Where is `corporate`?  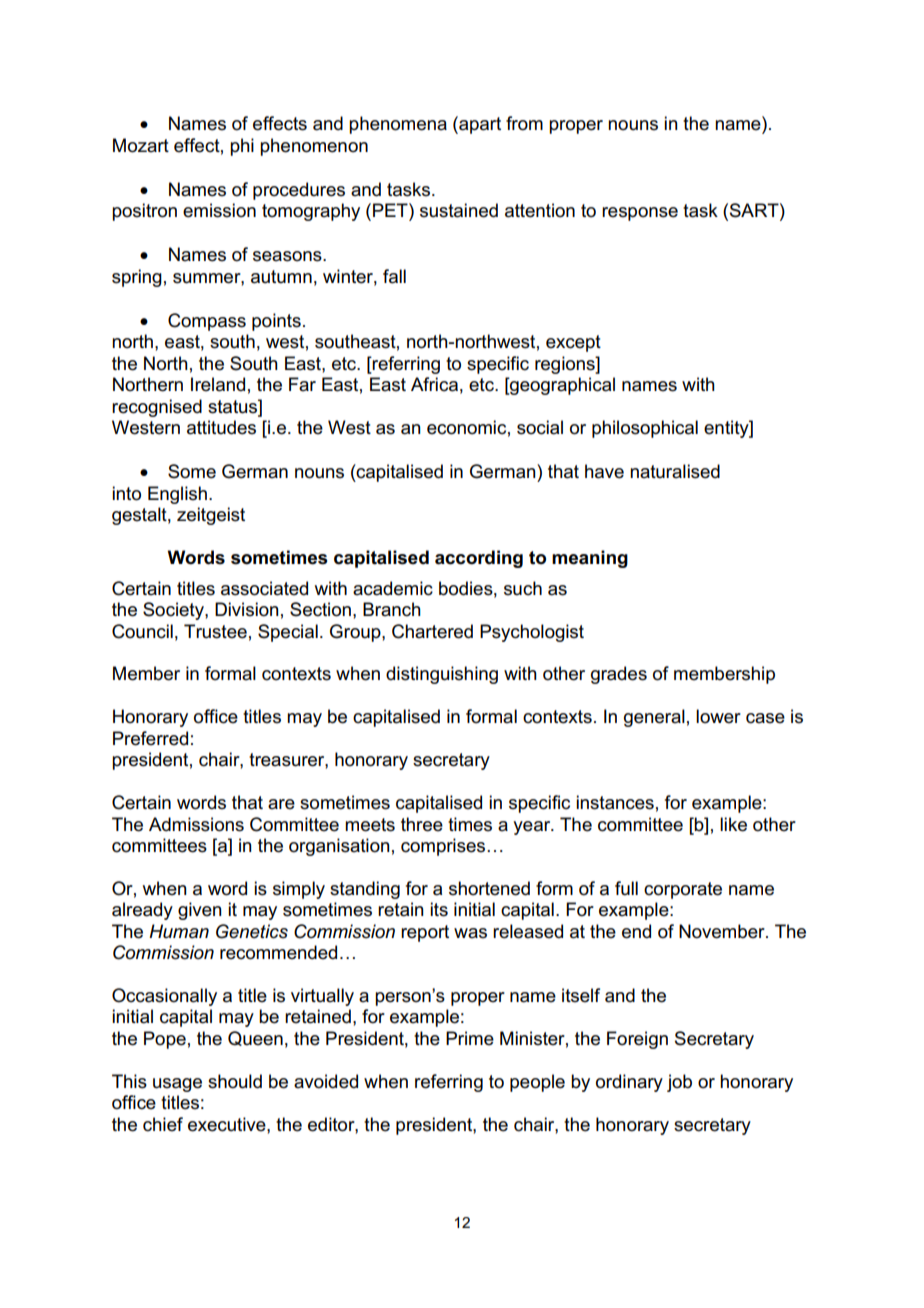
corporate is located at coordinates (683, 890).
